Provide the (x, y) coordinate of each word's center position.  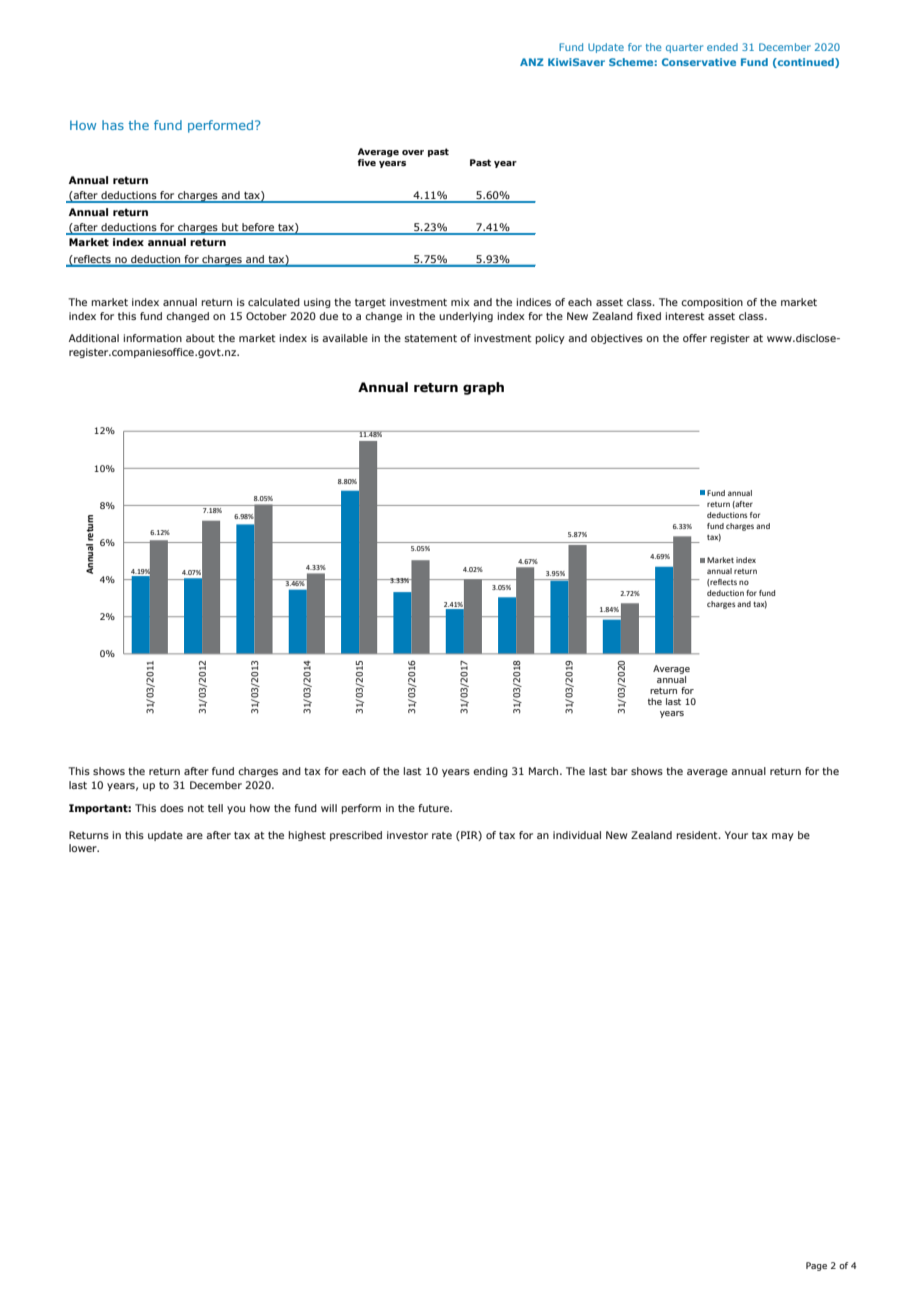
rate (442, 835)
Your (736, 835)
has (113, 125)
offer (695, 338)
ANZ (532, 62)
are (194, 836)
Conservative (699, 62)
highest (307, 836)
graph (483, 388)
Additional (94, 338)
